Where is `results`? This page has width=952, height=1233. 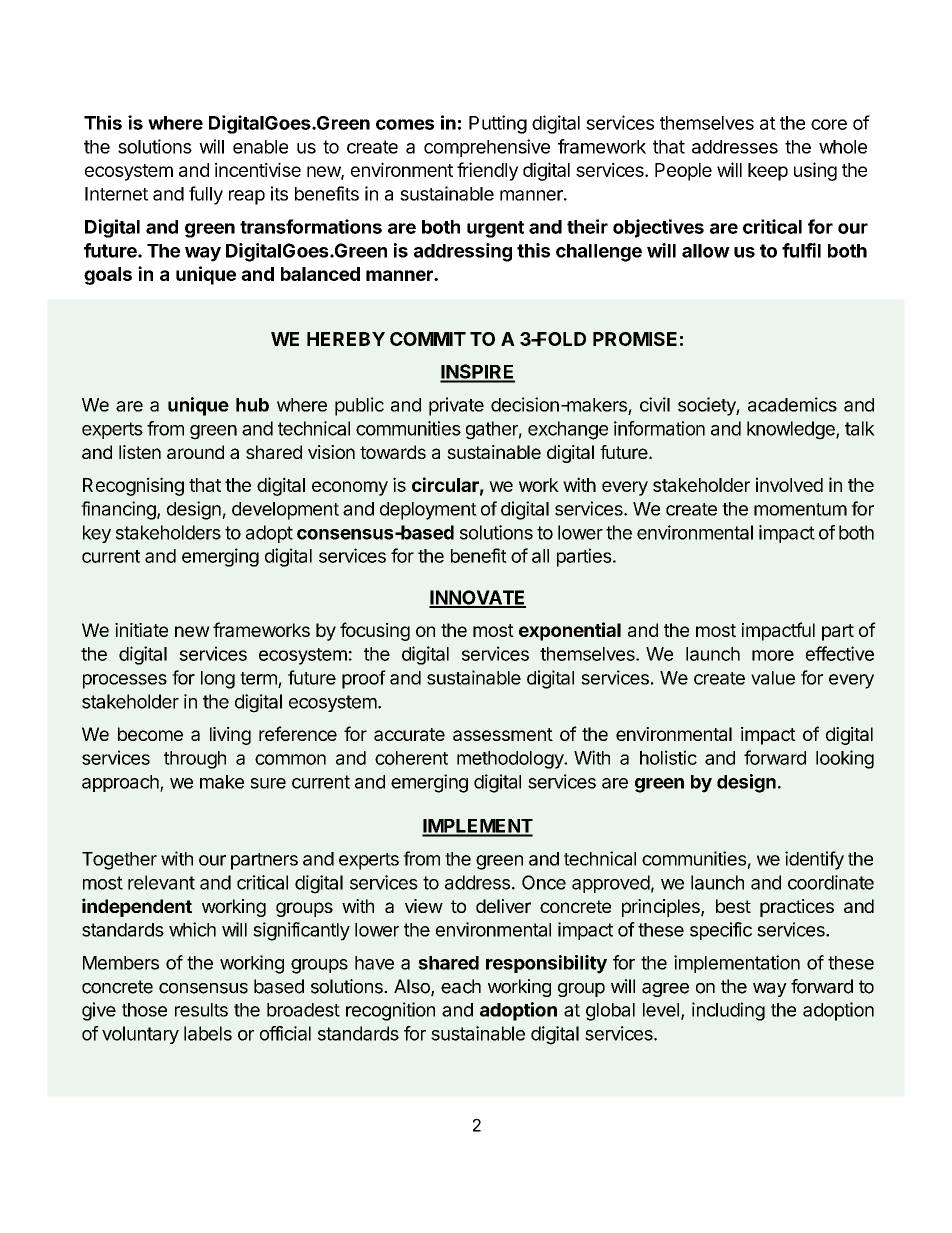 results is located at coordinates (201, 1010).
